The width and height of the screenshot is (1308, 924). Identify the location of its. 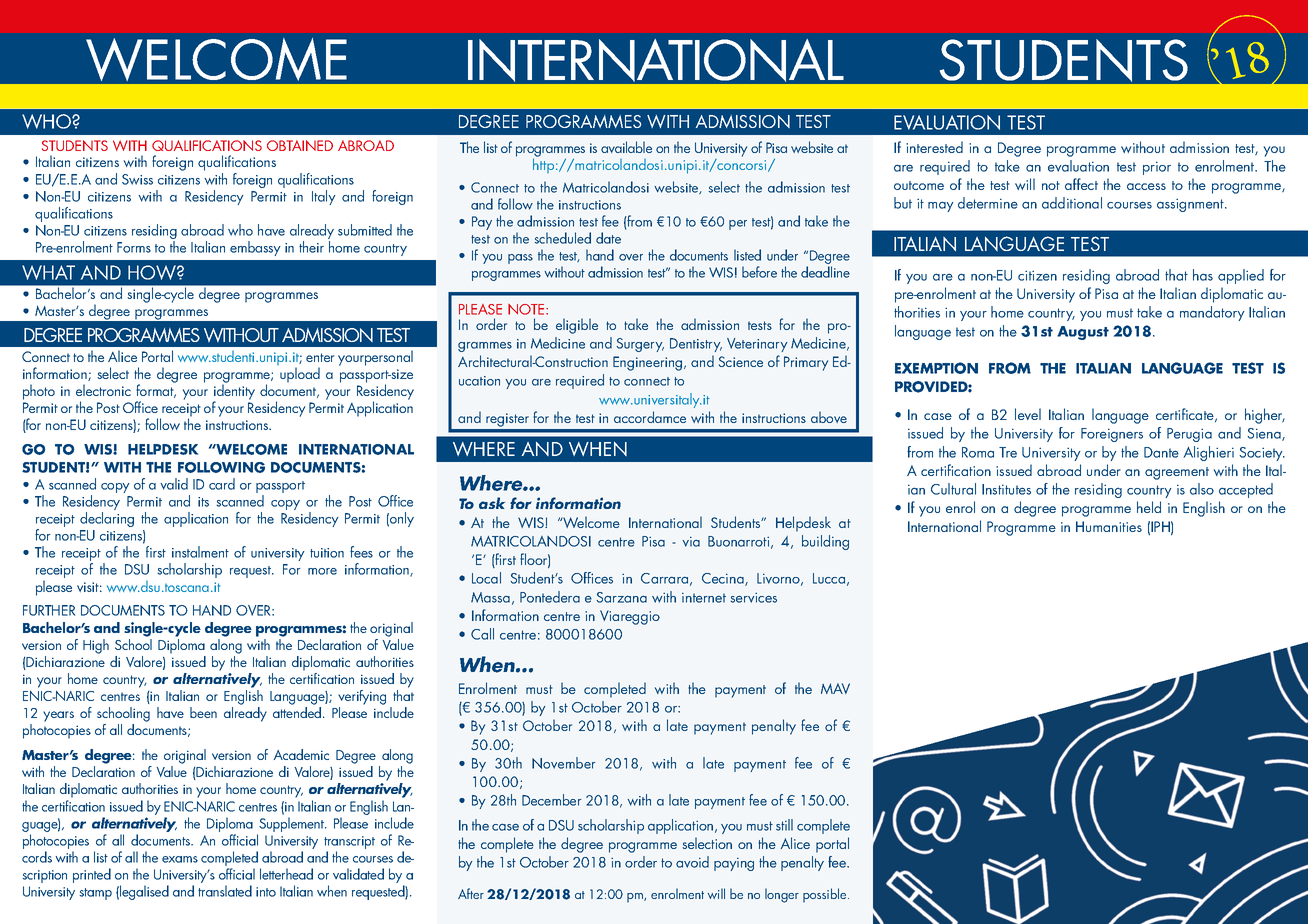
(203, 502).
